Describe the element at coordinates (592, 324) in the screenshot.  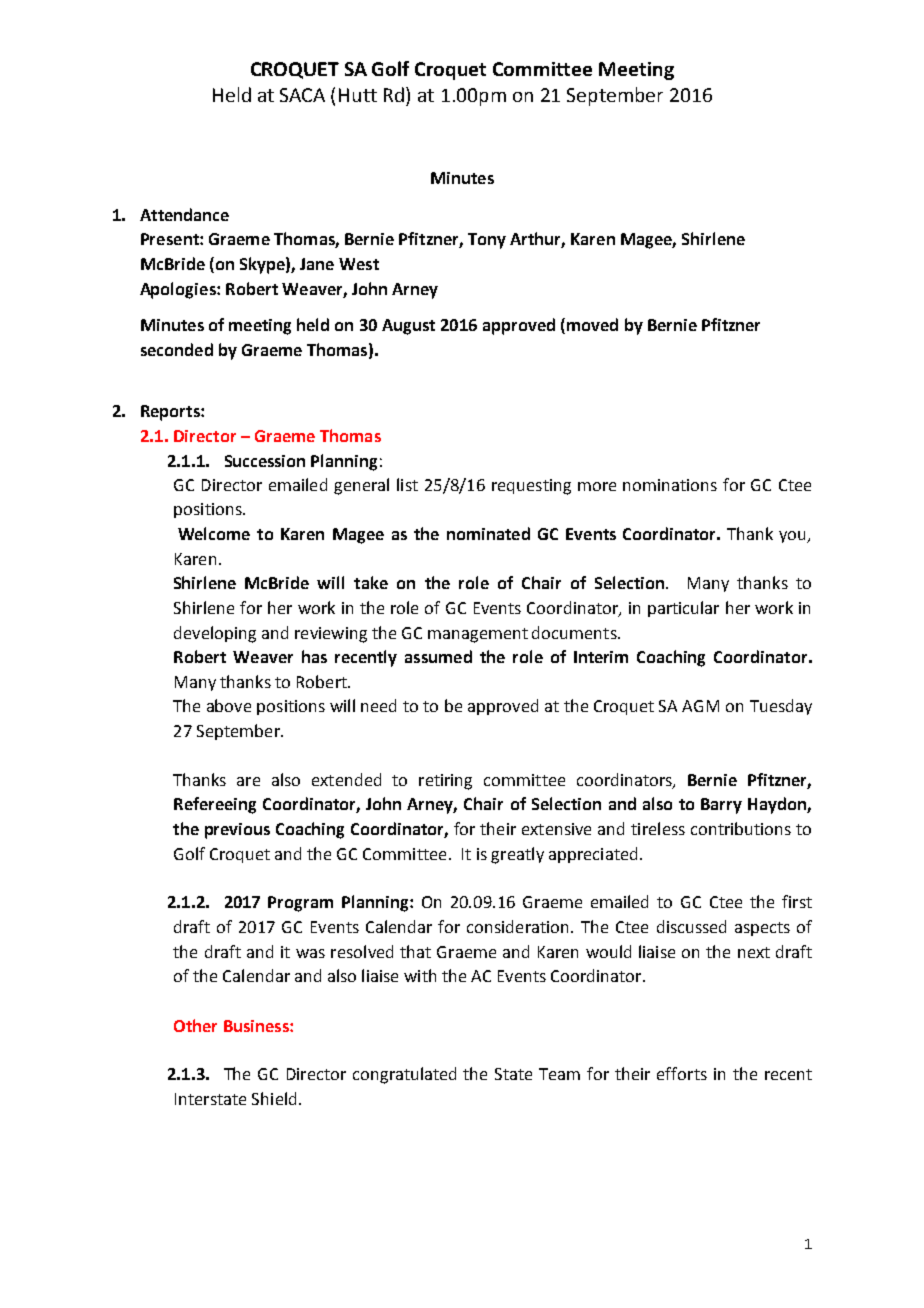
I see `moved` at that location.
